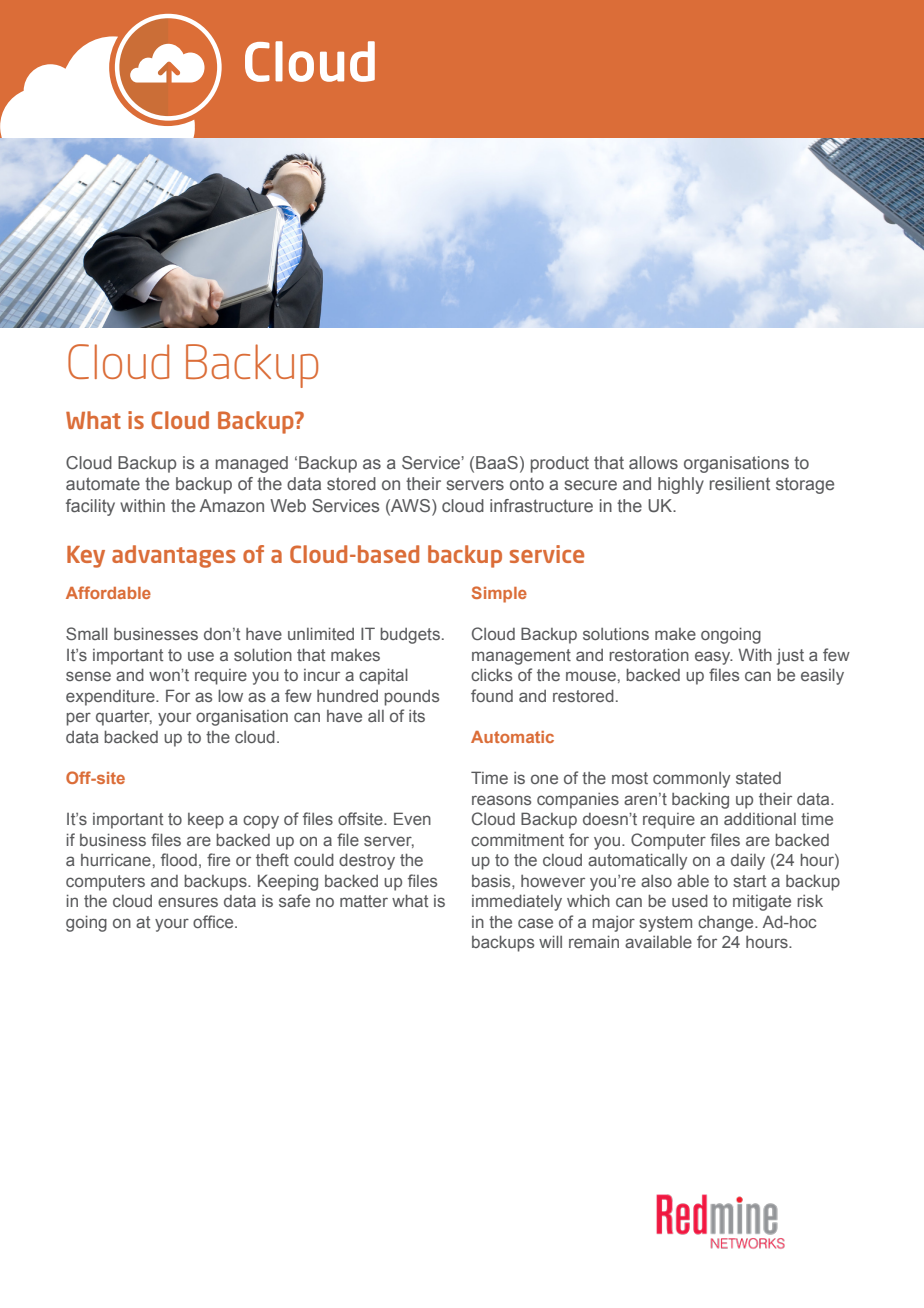 The height and width of the page is (1308, 924). I want to click on resilient, so click(740, 484).
